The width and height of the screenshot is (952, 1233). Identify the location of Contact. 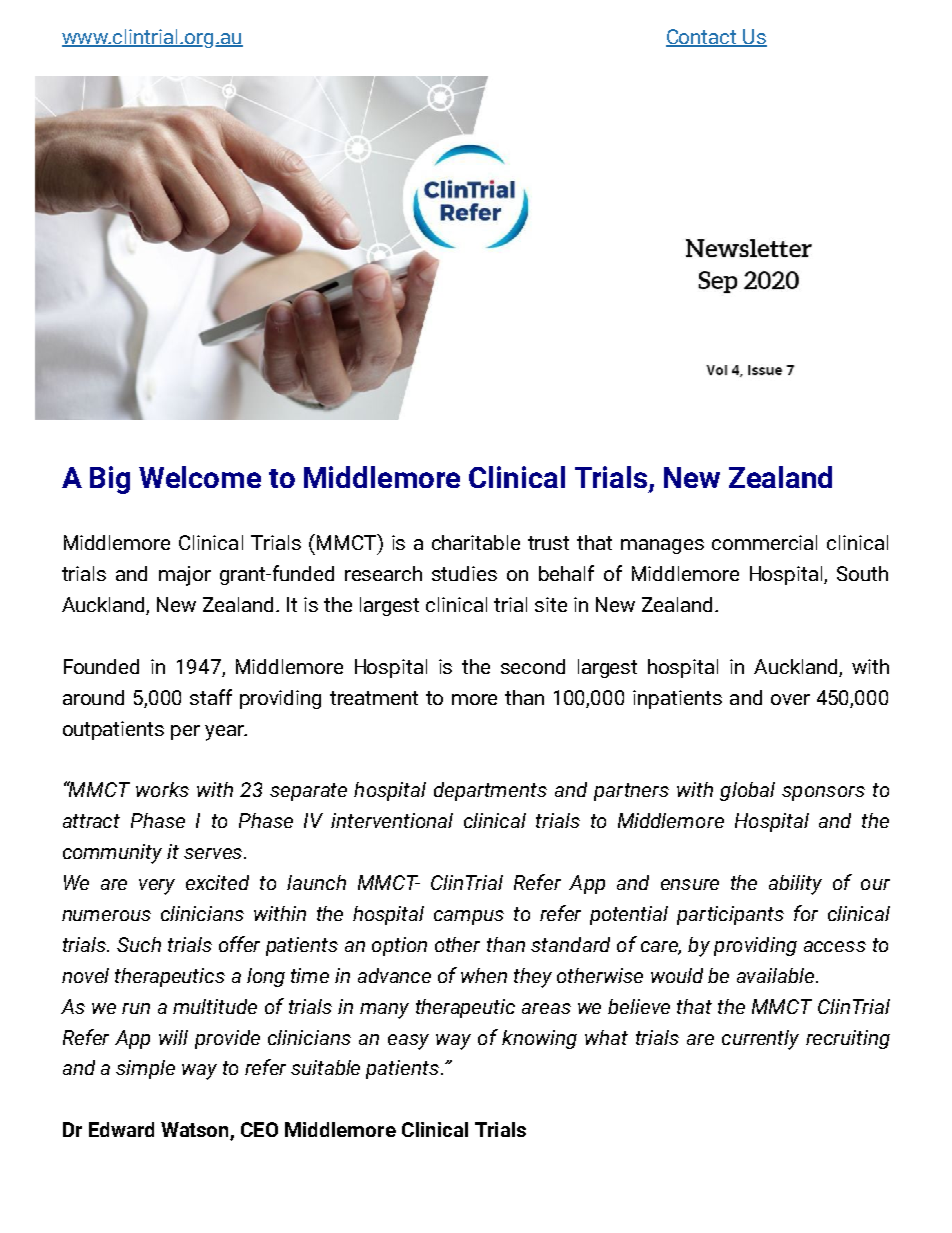
(702, 38).
